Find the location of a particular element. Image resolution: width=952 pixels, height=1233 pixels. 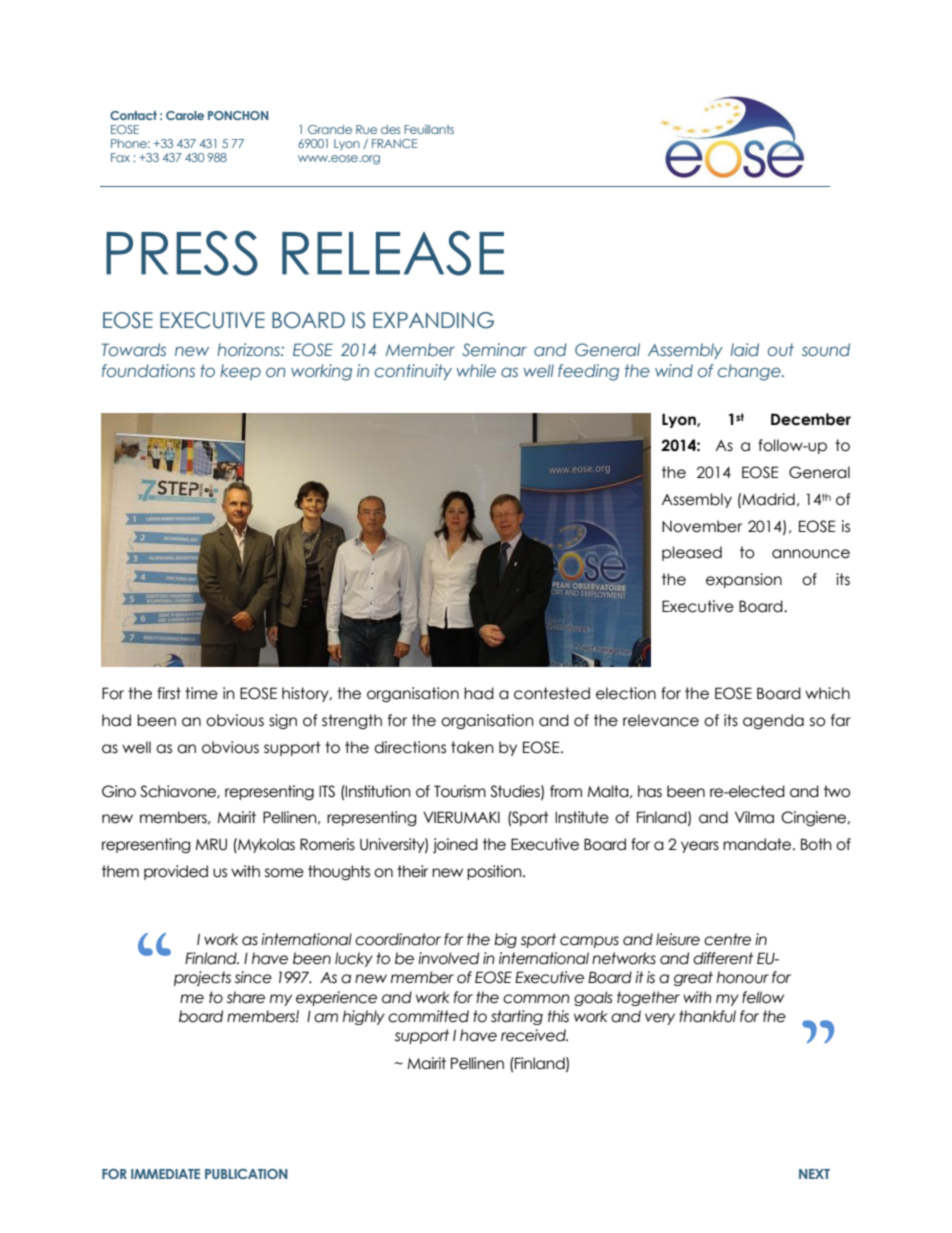

expansion is located at coordinates (744, 580).
